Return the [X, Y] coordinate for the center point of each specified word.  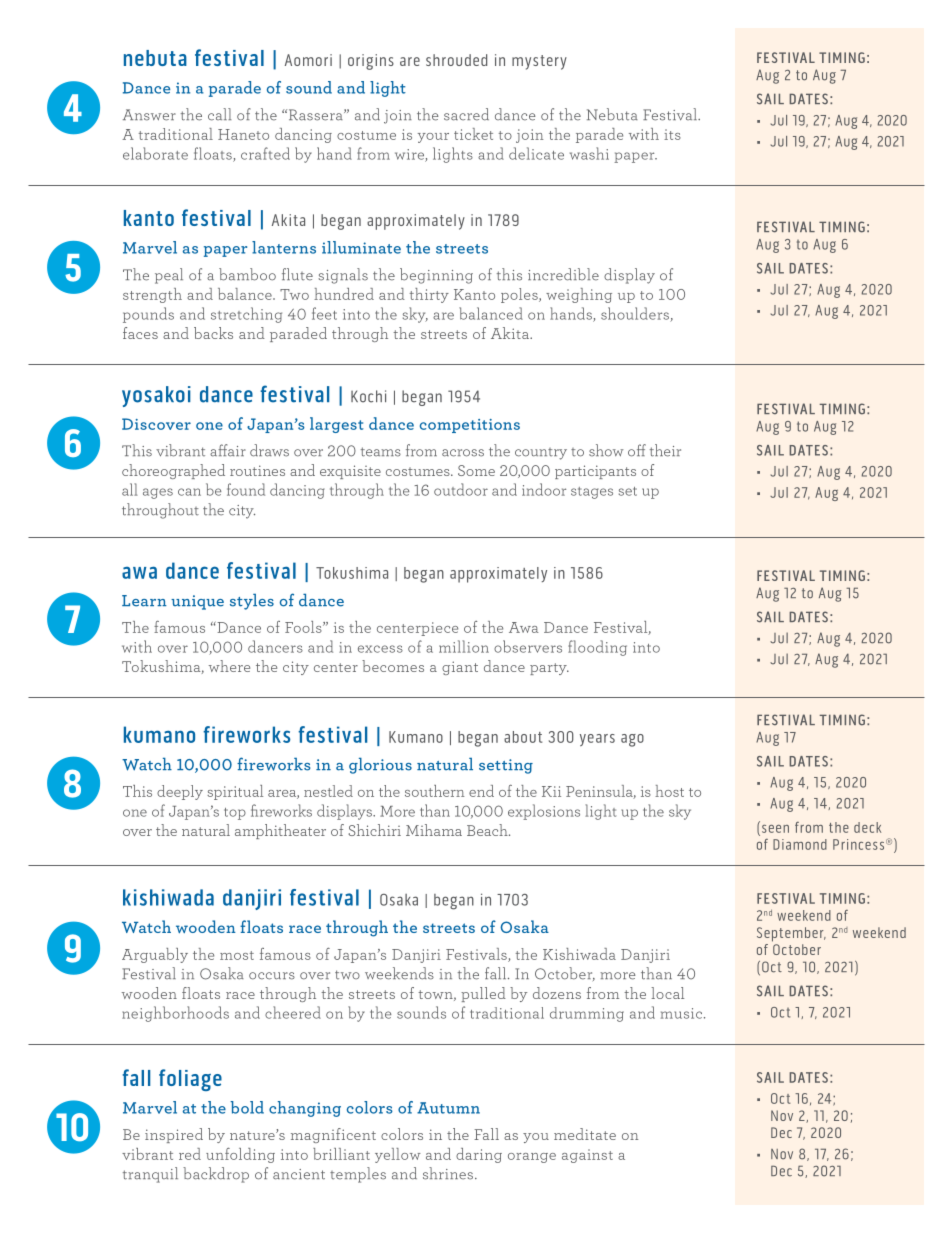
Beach [488, 830]
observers [528, 646]
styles [252, 602]
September [791, 934]
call [220, 114]
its [672, 134]
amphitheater [280, 831]
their [665, 450]
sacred [466, 114]
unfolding [240, 1155]
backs [213, 333]
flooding [597, 648]
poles [520, 295]
